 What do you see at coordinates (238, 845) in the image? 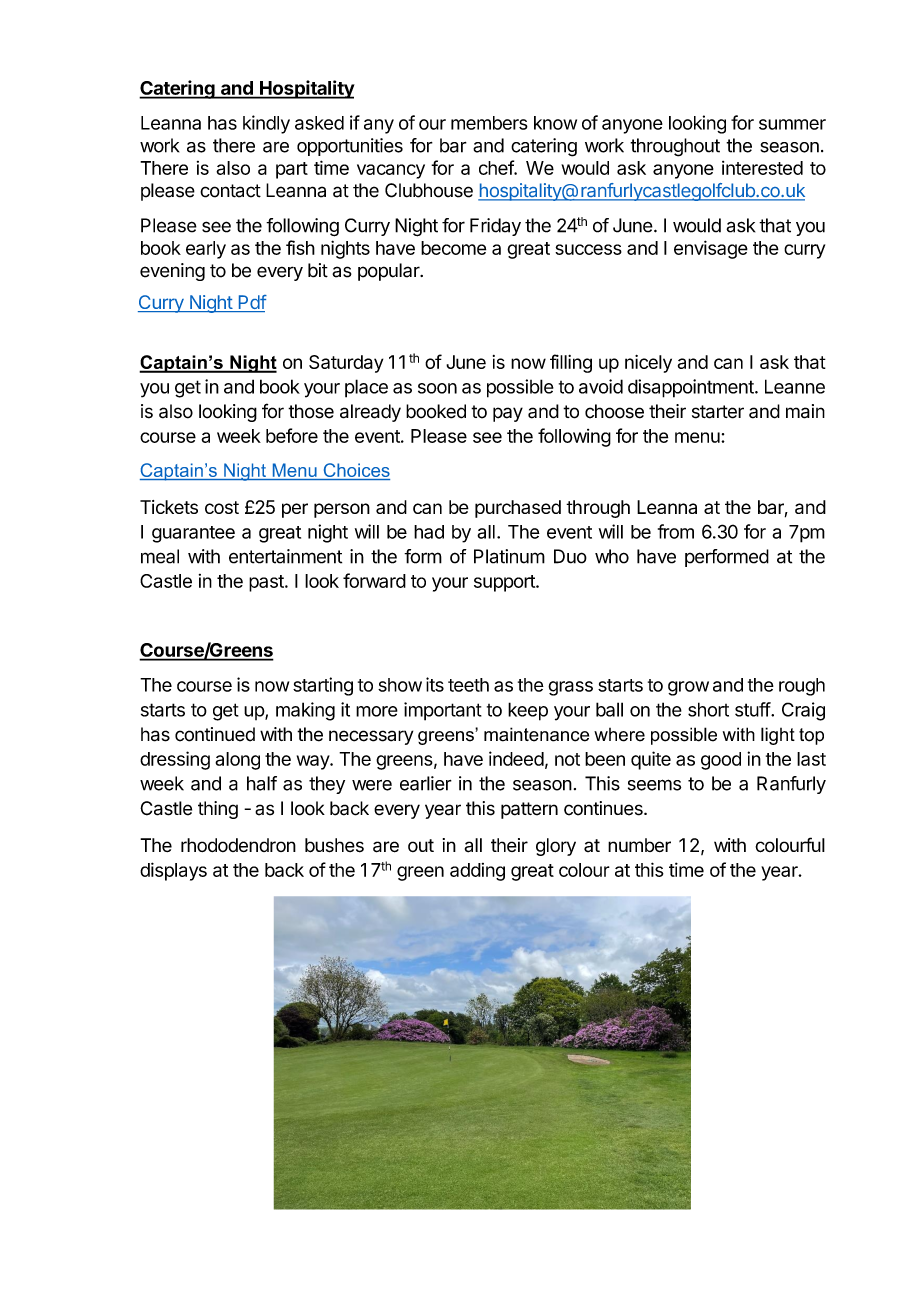
I see `rhododendron` at bounding box center [238, 845].
